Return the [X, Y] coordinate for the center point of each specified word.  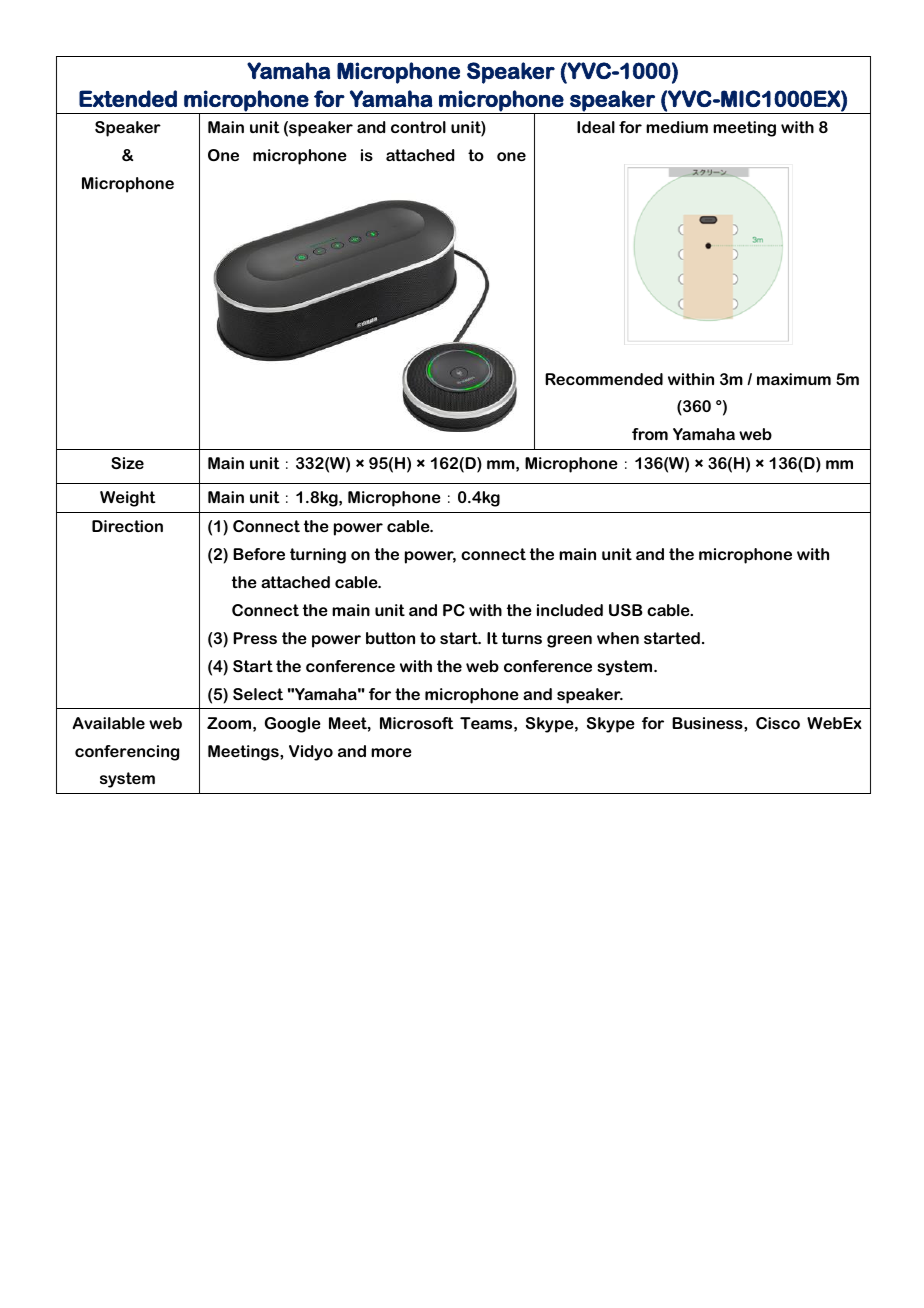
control [418, 127]
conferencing [127, 753]
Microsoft [417, 723]
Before [259, 554]
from [650, 434]
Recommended [604, 379]
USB [626, 610]
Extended [128, 98]
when [618, 638]
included [570, 610]
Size [127, 463]
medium [677, 127]
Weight [128, 499]
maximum [794, 379]
